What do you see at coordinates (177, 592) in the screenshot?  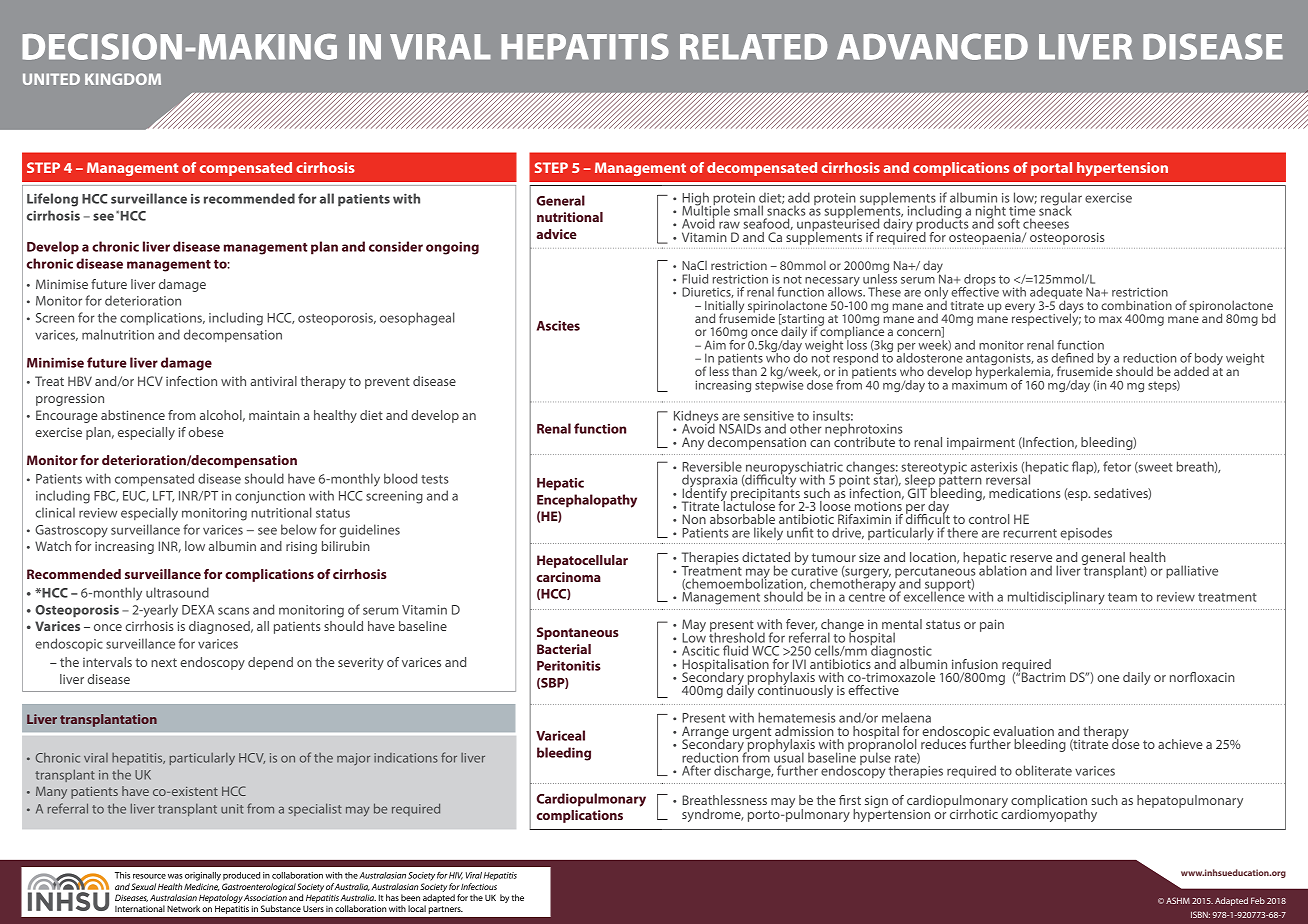 I see `ultrasound` at bounding box center [177, 592].
